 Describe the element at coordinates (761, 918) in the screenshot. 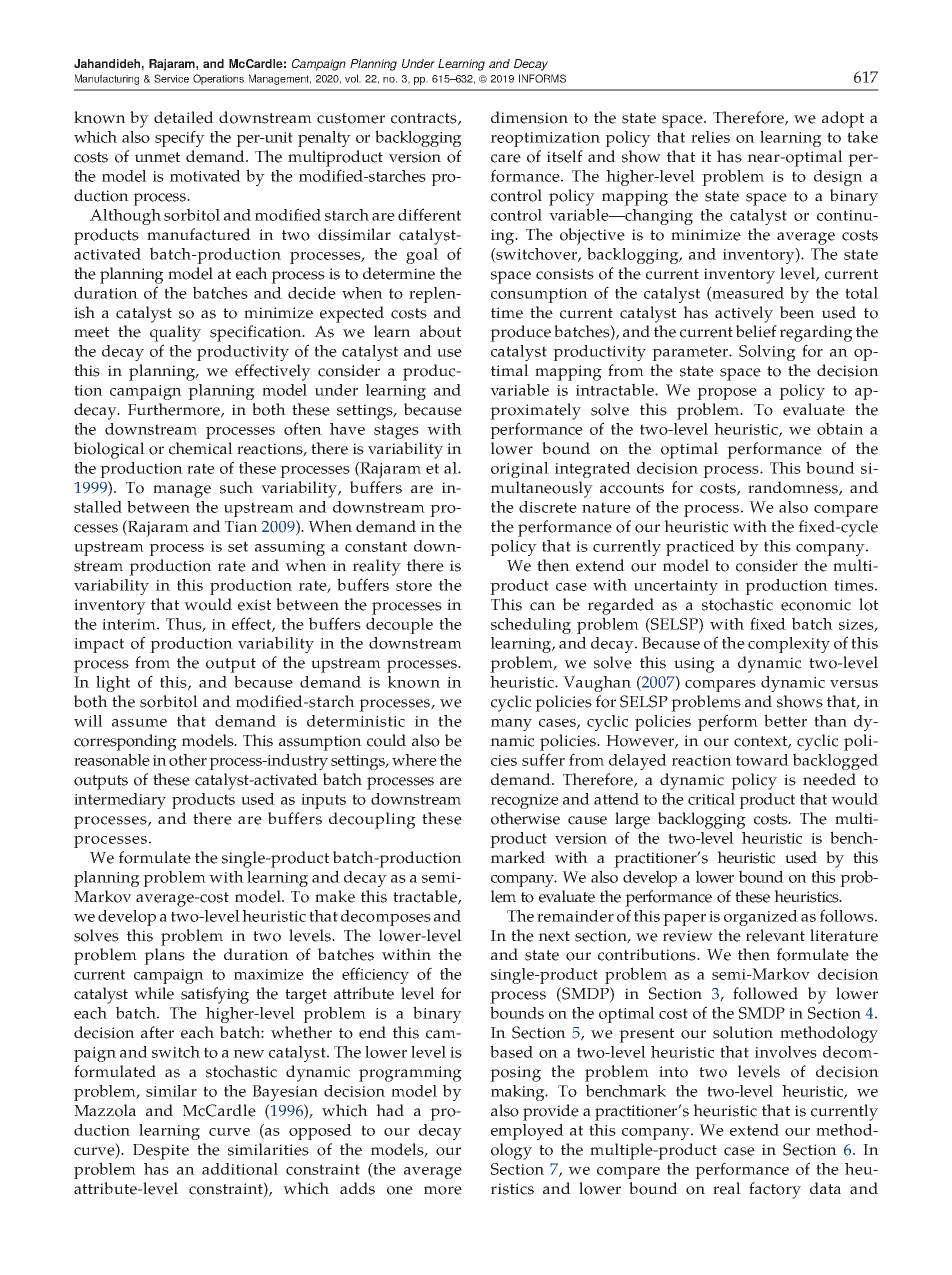

I see `organized` at that location.
